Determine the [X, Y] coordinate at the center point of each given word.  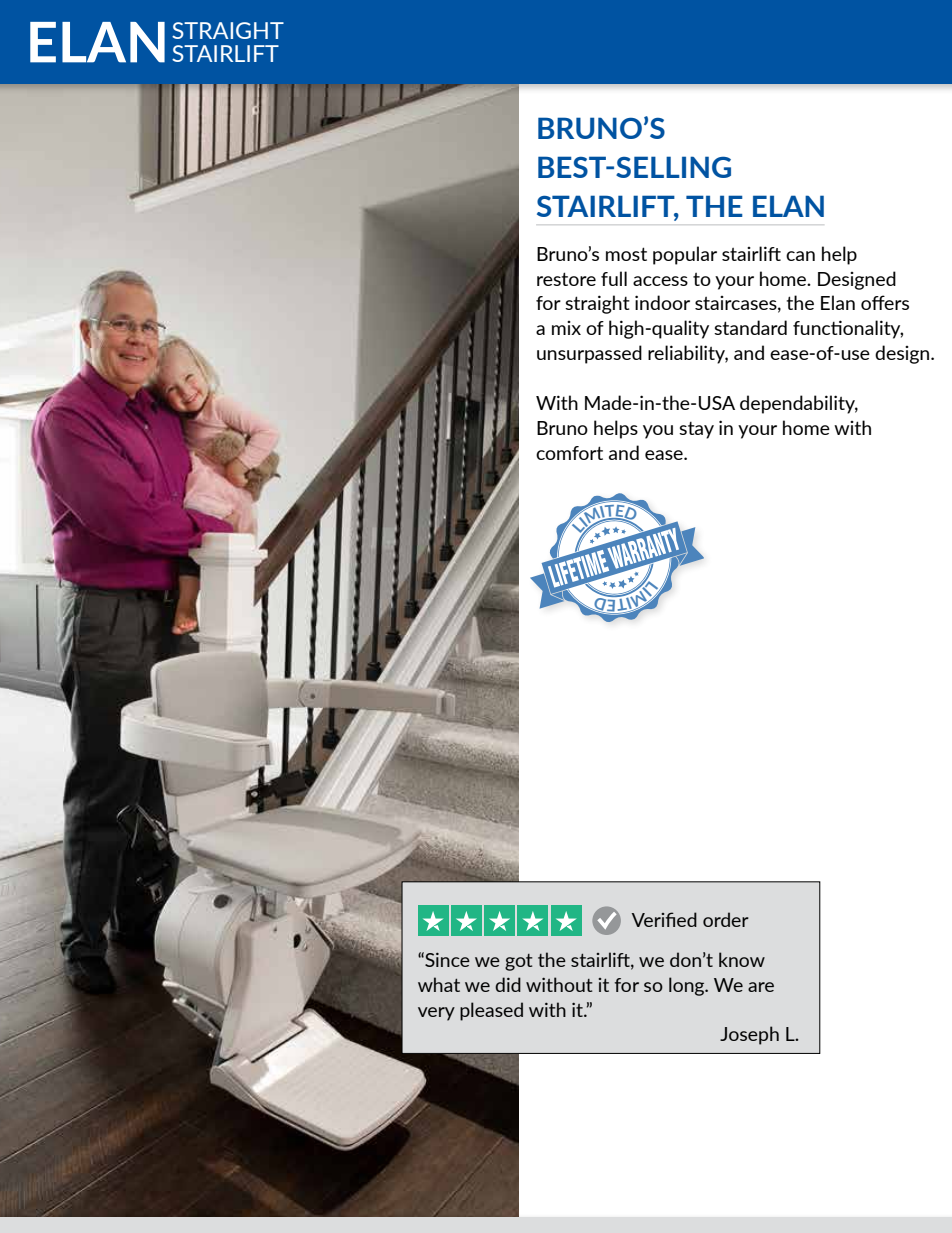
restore [566, 279]
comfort [569, 453]
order [726, 919]
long [688, 986]
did [508, 984]
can [800, 256]
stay [696, 430]
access [660, 281]
